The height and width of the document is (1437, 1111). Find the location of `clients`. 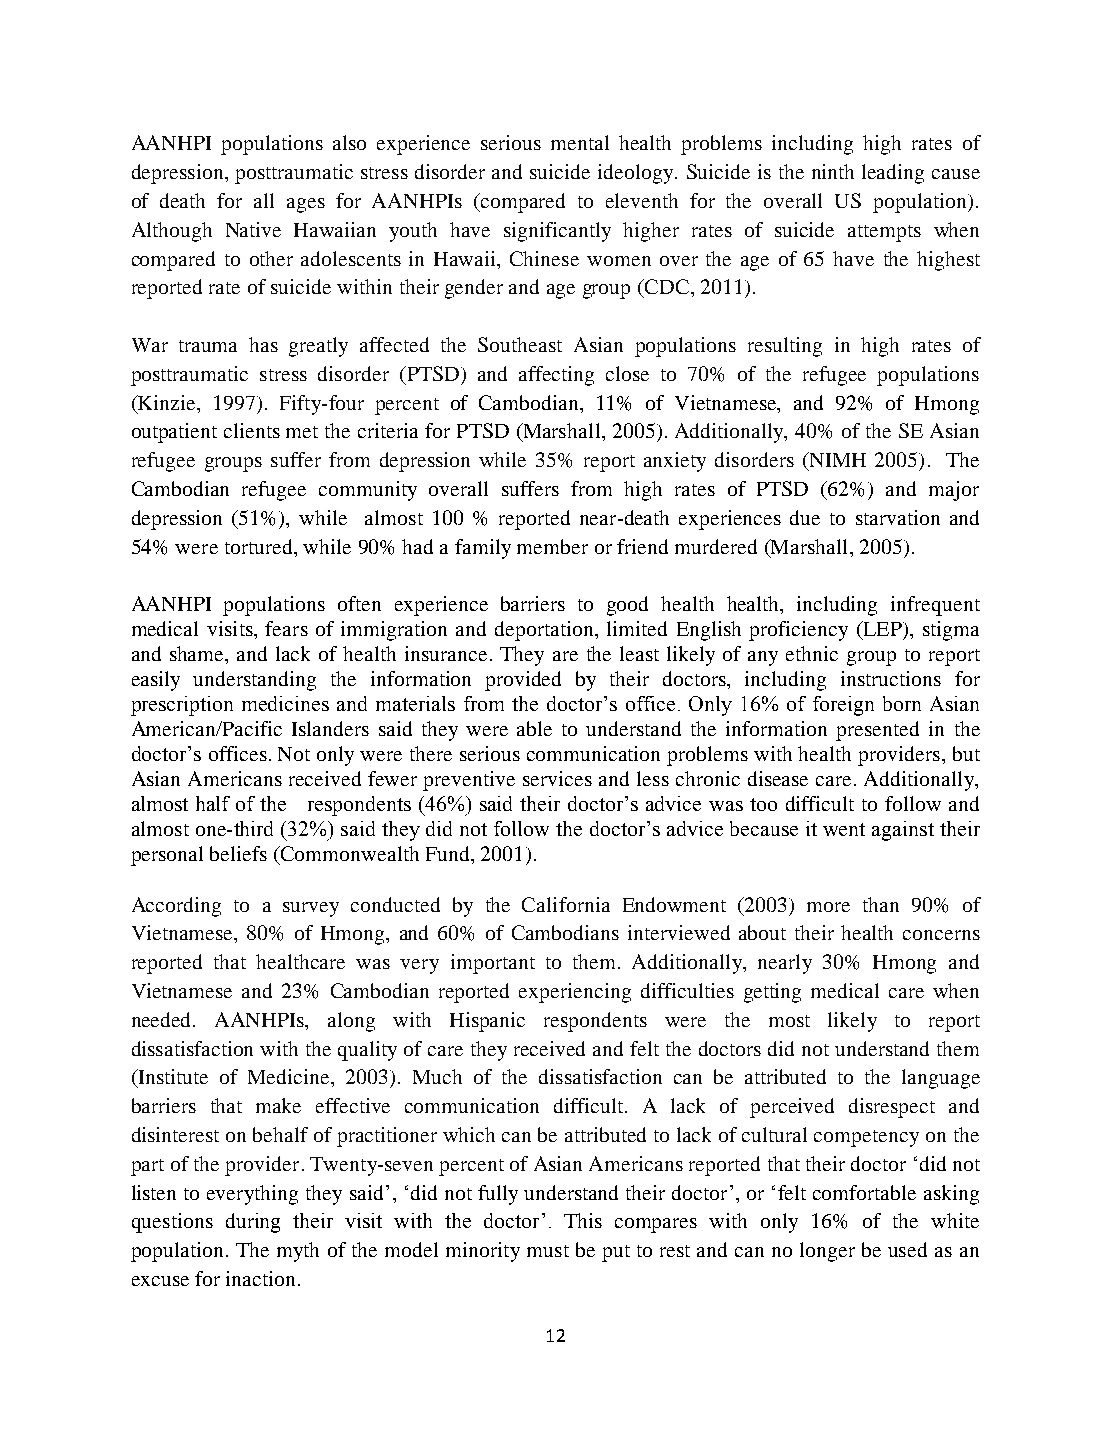

clients is located at coordinates (252, 430).
